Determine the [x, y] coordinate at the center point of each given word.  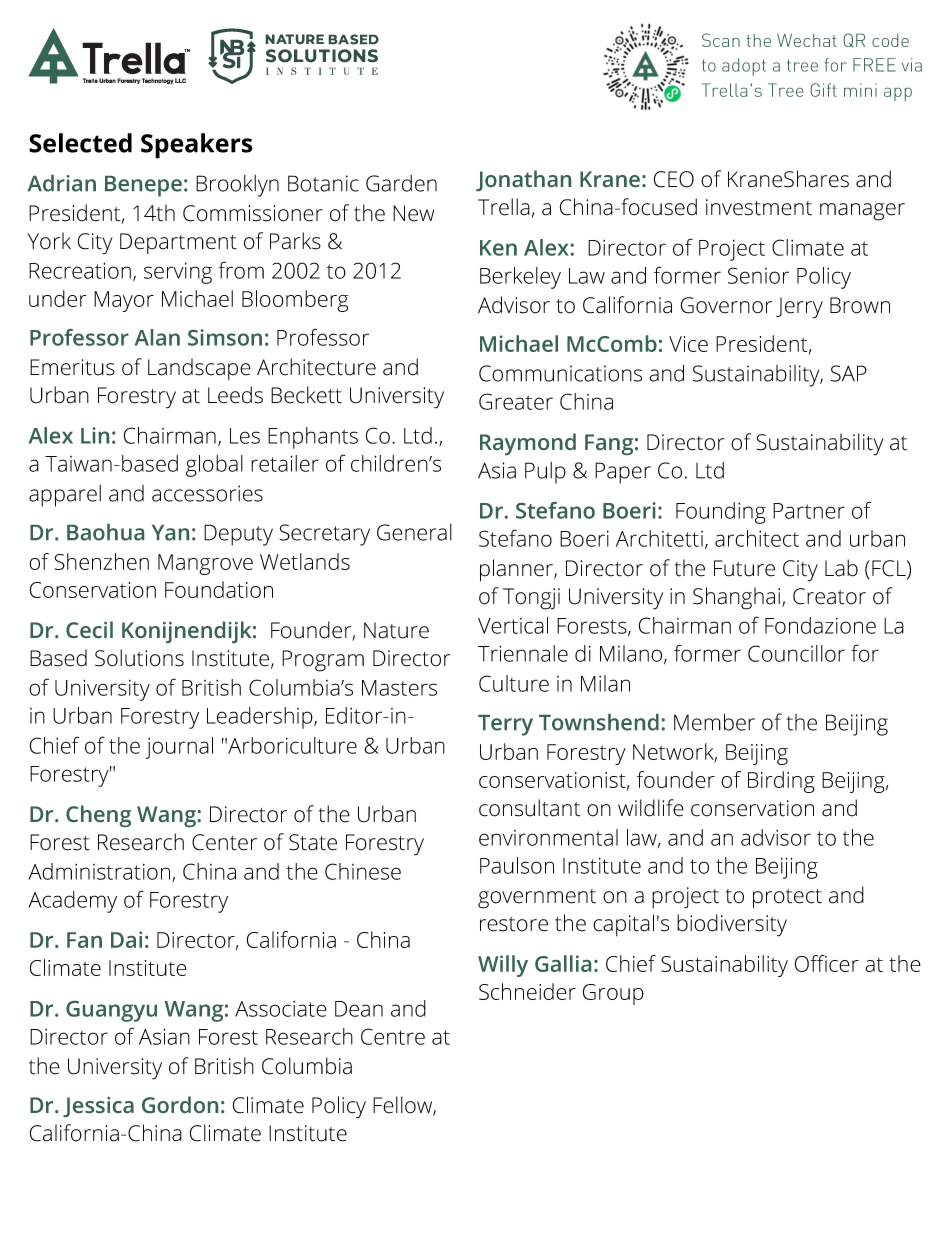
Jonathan [523, 180]
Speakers [197, 146]
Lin [95, 435]
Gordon [180, 1104]
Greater [516, 401]
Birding [781, 782]
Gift [824, 90]
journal [179, 748]
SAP [849, 373]
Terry [505, 725]
